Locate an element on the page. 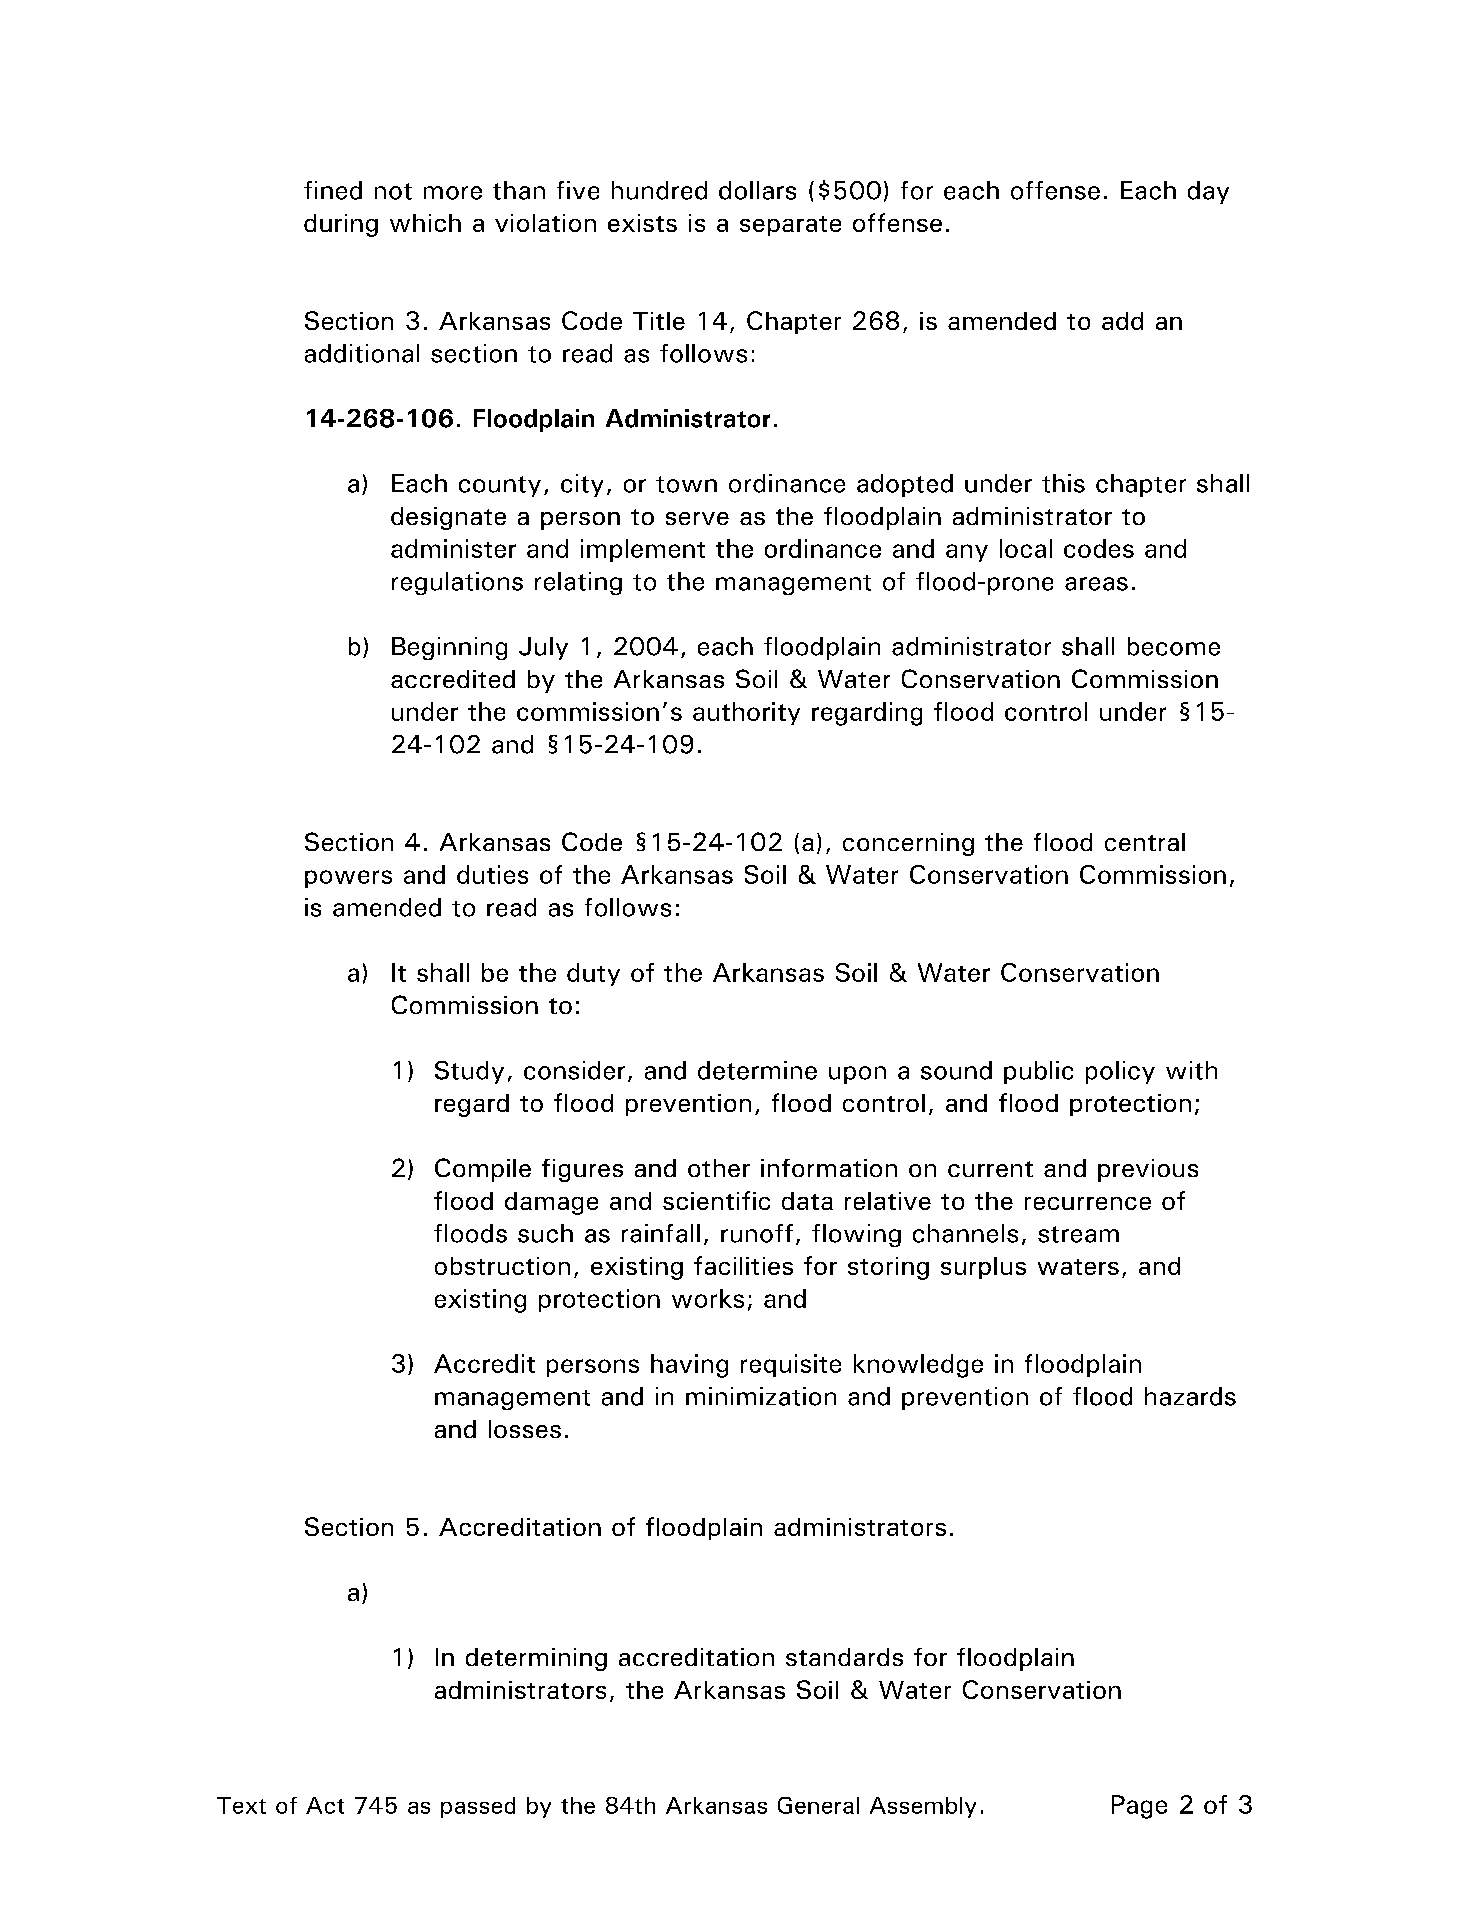  dollars is located at coordinates (757, 190).
